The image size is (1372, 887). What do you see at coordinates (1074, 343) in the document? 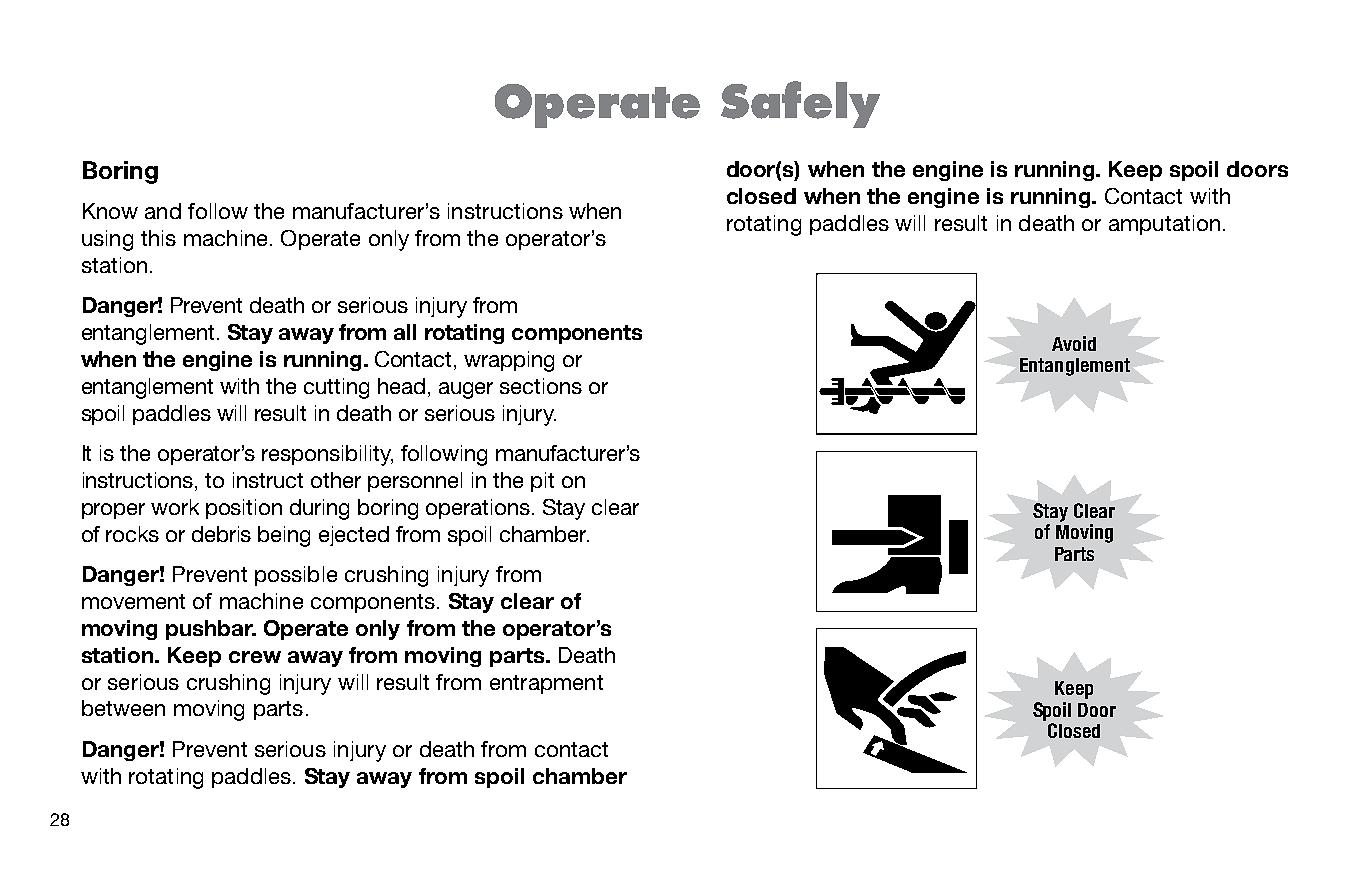
I see `Avoid` at bounding box center [1074, 343].
